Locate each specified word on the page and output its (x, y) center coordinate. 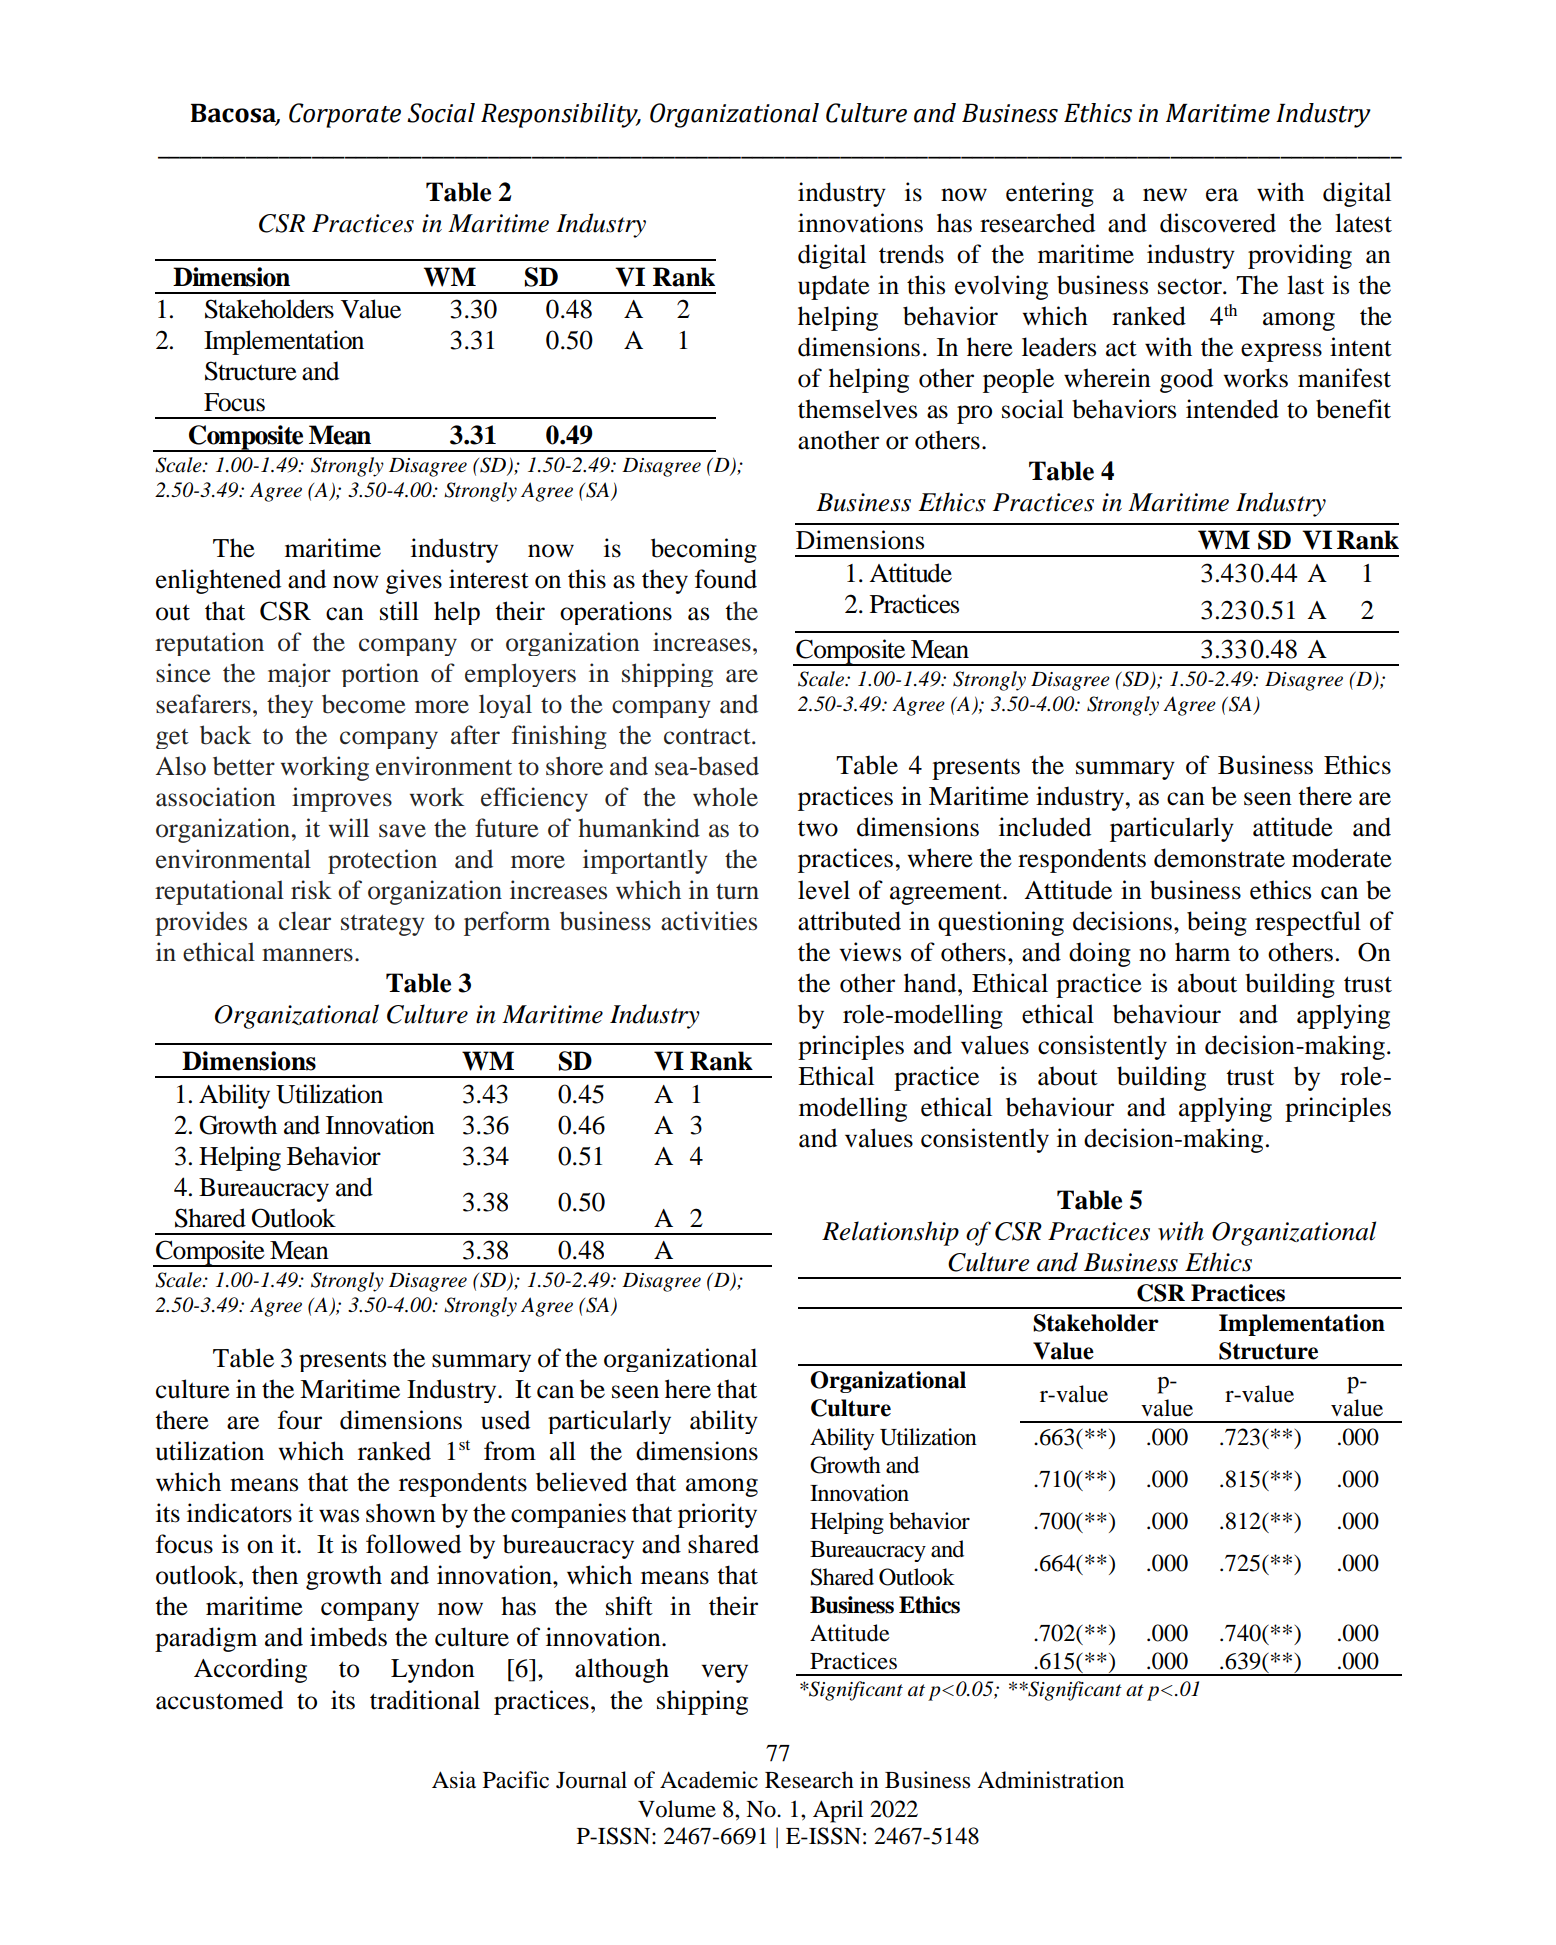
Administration (1050, 1780)
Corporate (345, 115)
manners (307, 955)
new (1165, 195)
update (834, 287)
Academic (709, 1780)
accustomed (219, 1700)
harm (1202, 952)
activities (709, 921)
